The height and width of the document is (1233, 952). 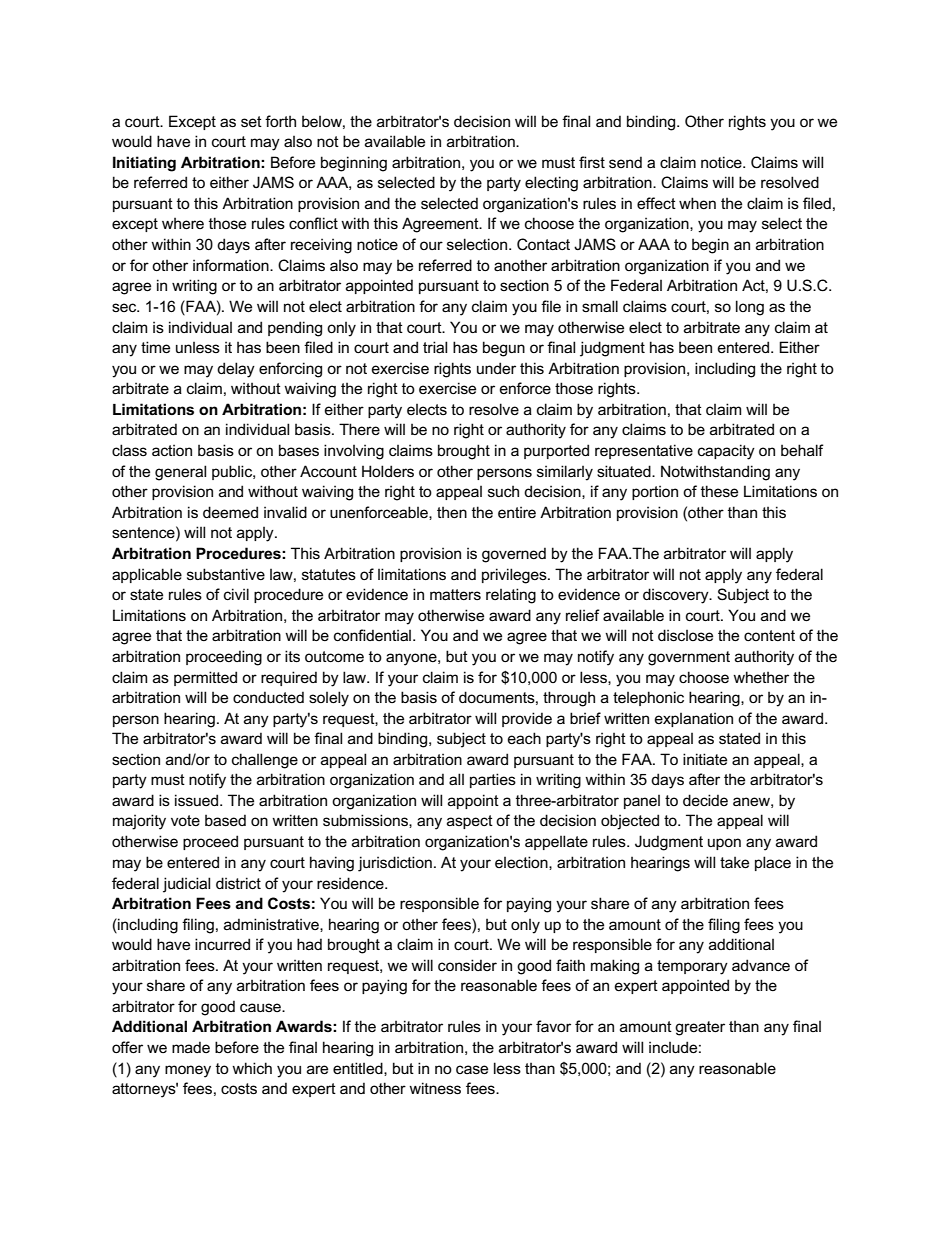 What do you see at coordinates (251, 121) in the document?
I see `set` at bounding box center [251, 121].
